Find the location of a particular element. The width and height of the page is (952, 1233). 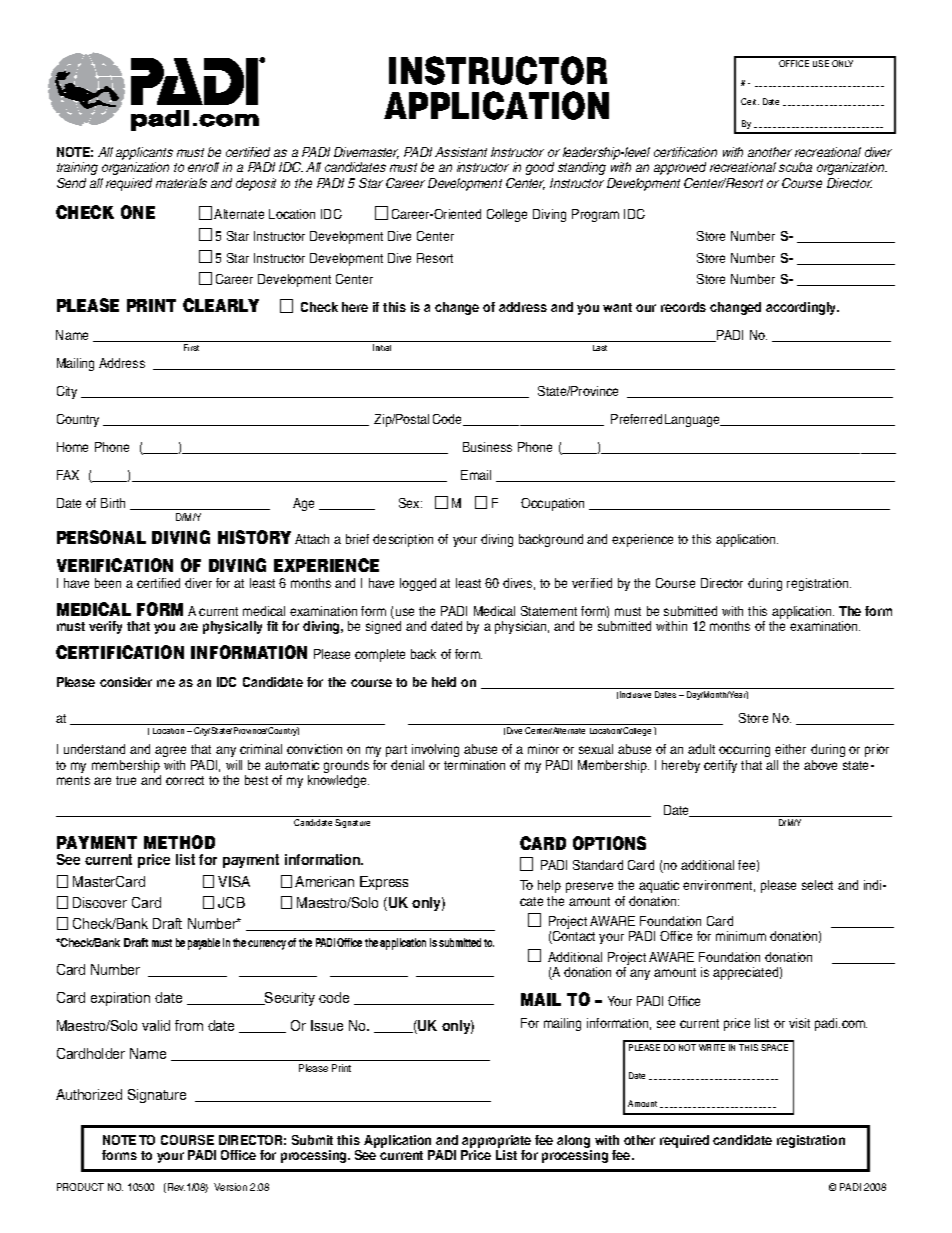

either is located at coordinates (790, 749).
